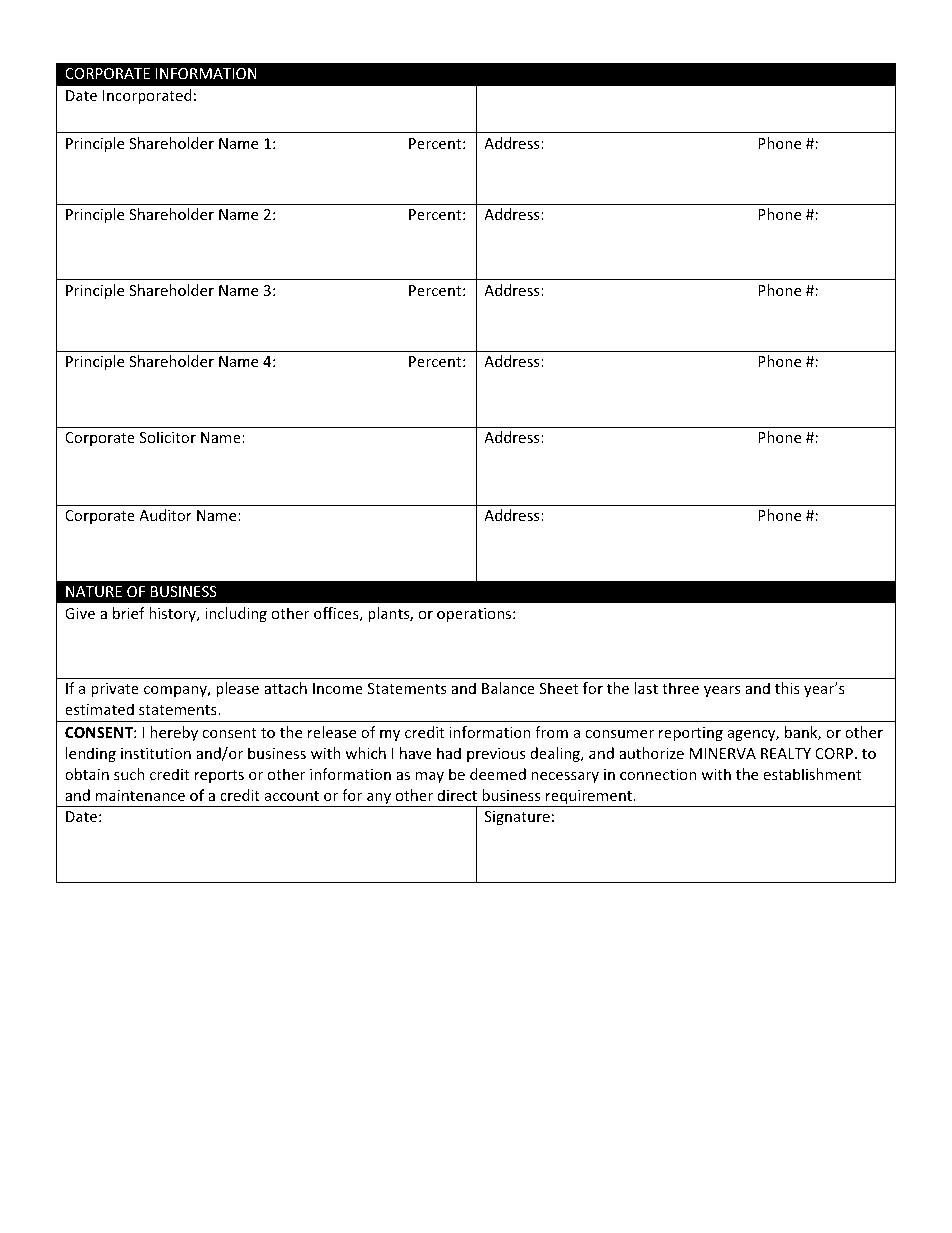 Image resolution: width=952 pixels, height=1233 pixels. What do you see at coordinates (457, 795) in the page?
I see `direct` at bounding box center [457, 795].
